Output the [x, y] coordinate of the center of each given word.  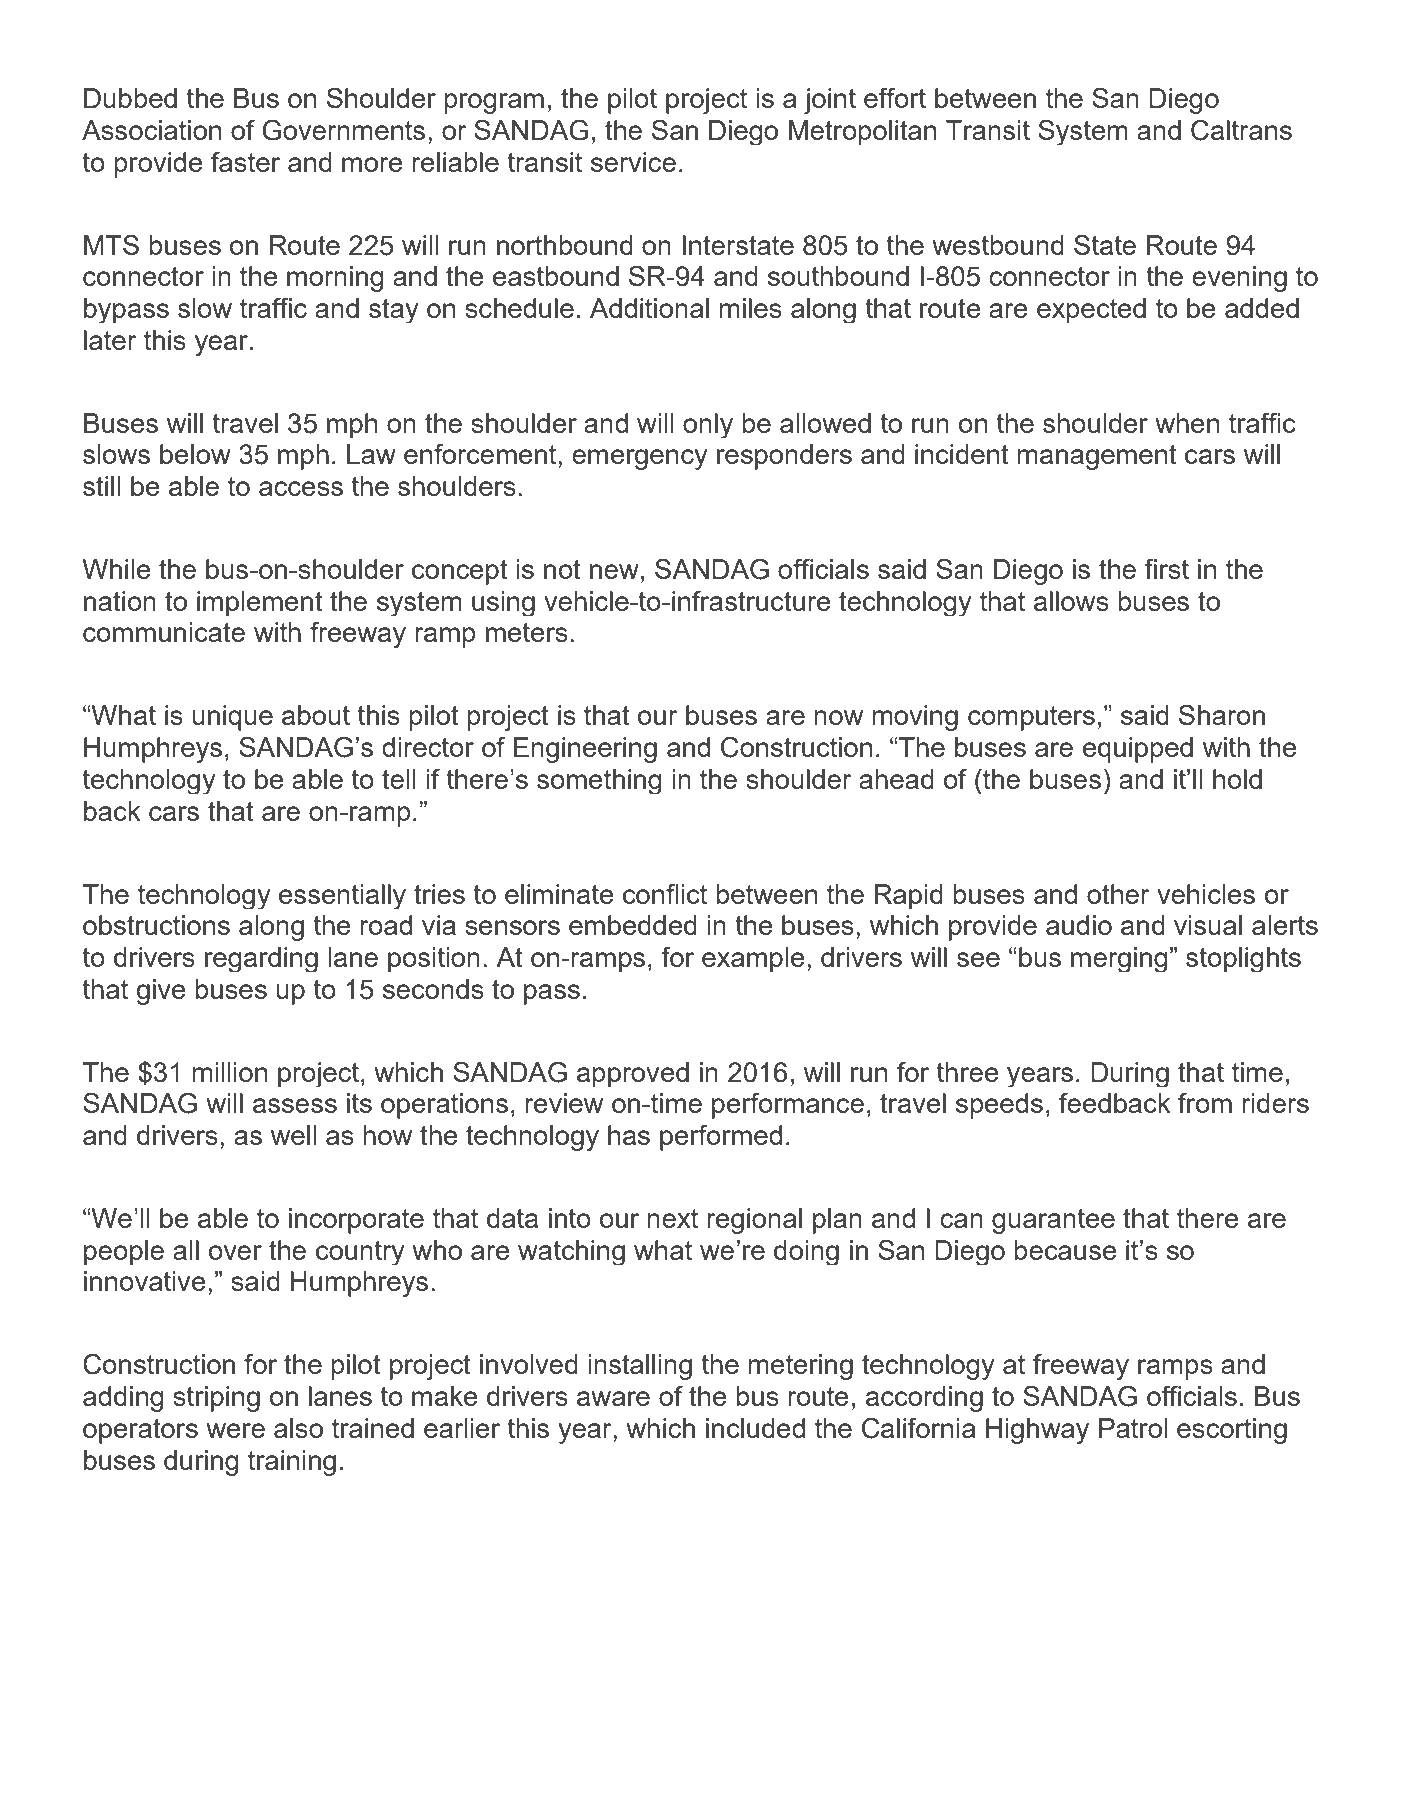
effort [895, 98]
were [235, 1430]
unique [232, 718]
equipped [1138, 750]
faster [245, 162]
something [599, 781]
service [633, 162]
